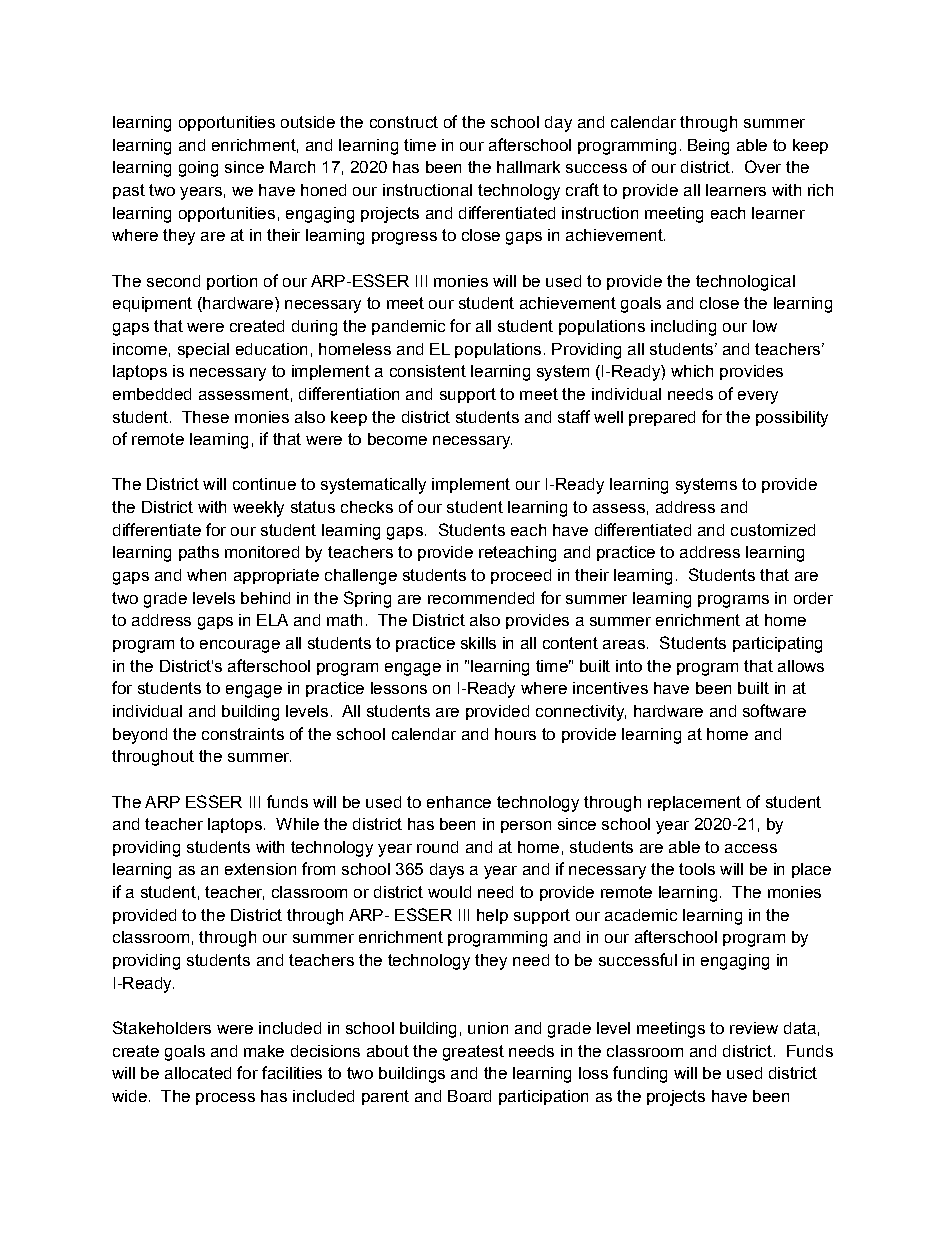 The width and height of the screenshot is (952, 1233). Describe the element at coordinates (206, 575) in the screenshot. I see `when` at that location.
